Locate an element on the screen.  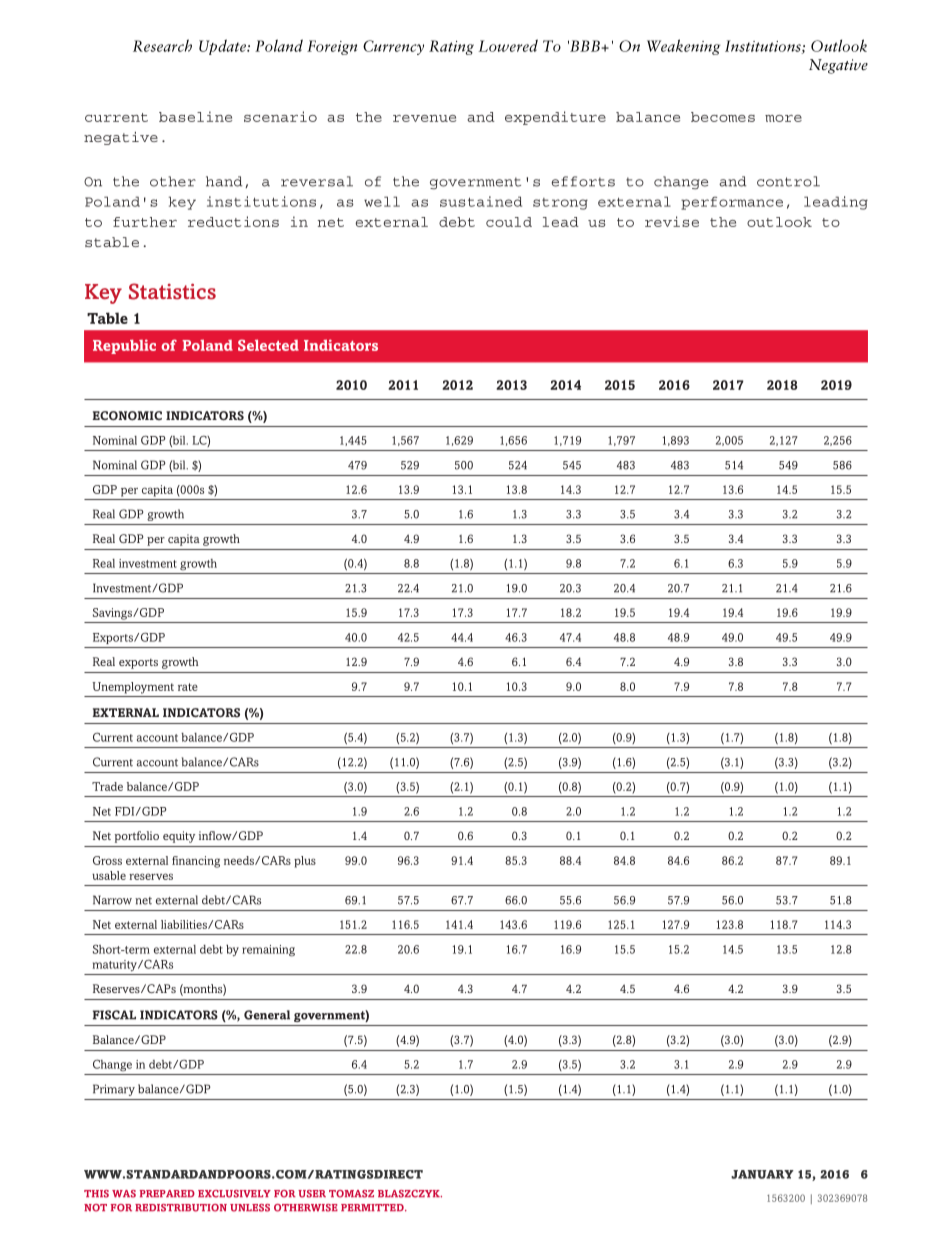
revise is located at coordinates (672, 221).
